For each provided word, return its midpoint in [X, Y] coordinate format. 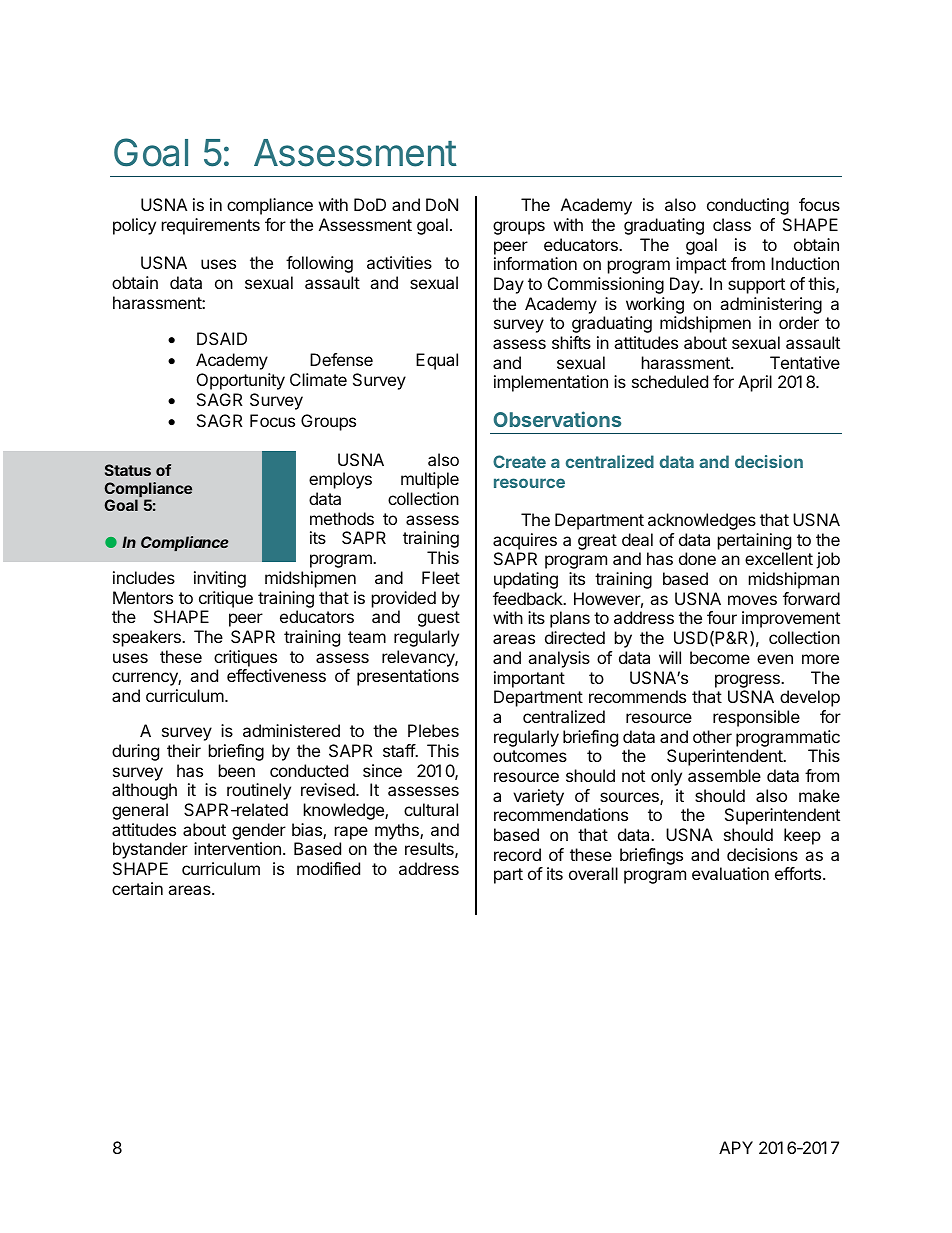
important [529, 679]
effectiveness [276, 675]
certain [137, 888]
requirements [211, 226]
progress [748, 681]
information [535, 263]
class [732, 224]
